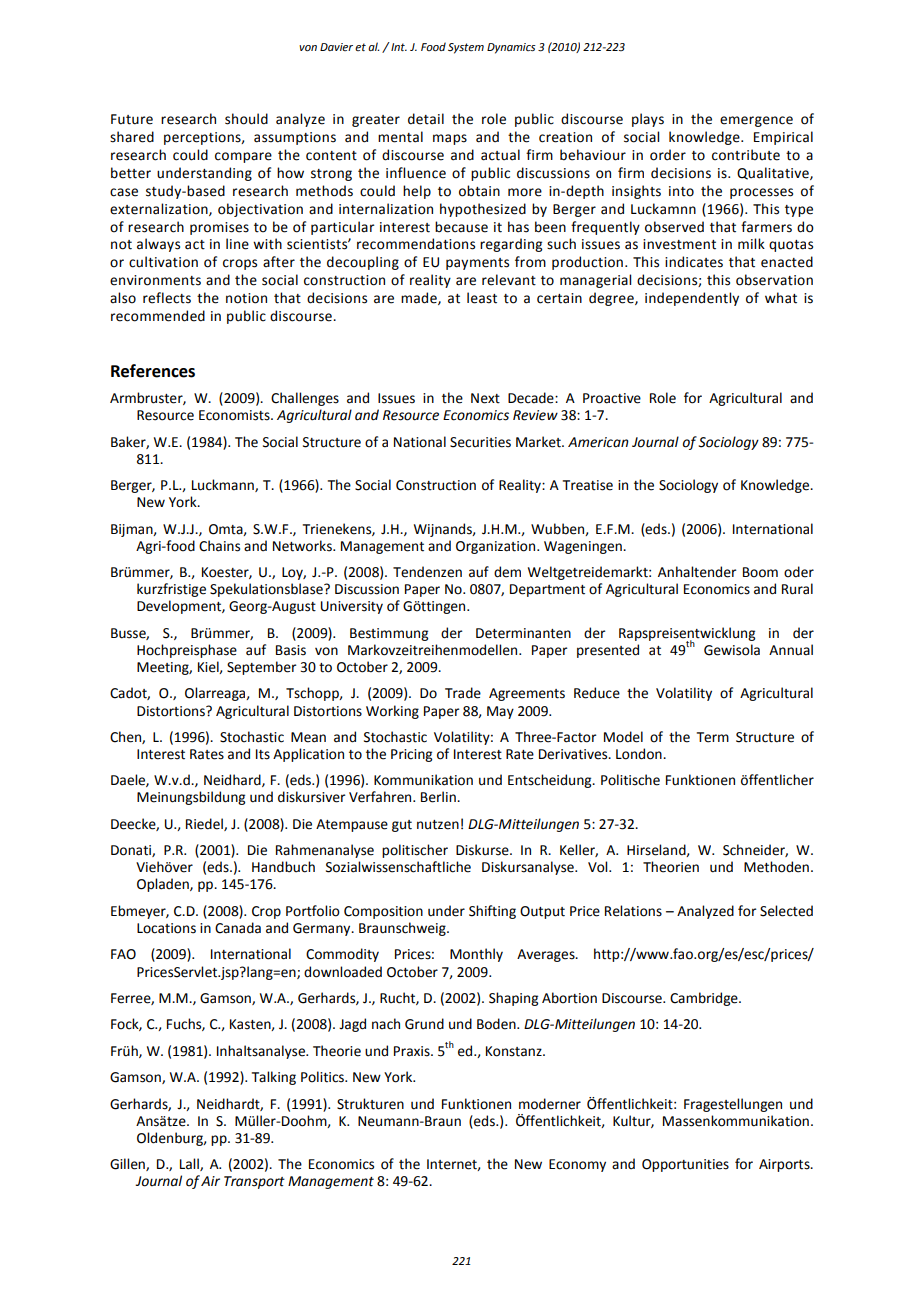 This screenshot has height=1308, width=924. I want to click on emergence, so click(756, 121).
